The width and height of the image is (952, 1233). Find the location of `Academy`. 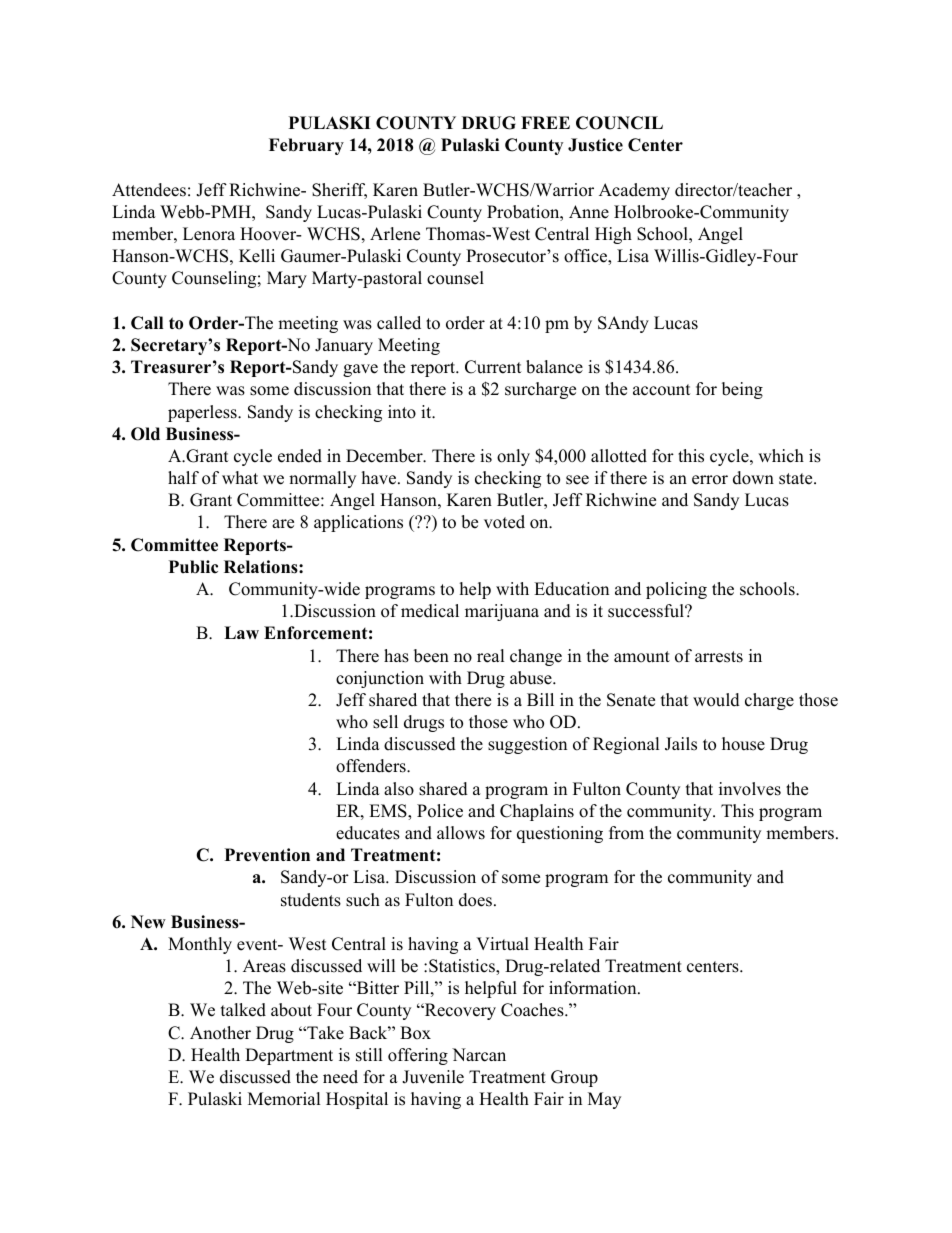

Academy is located at coordinates (634, 191).
